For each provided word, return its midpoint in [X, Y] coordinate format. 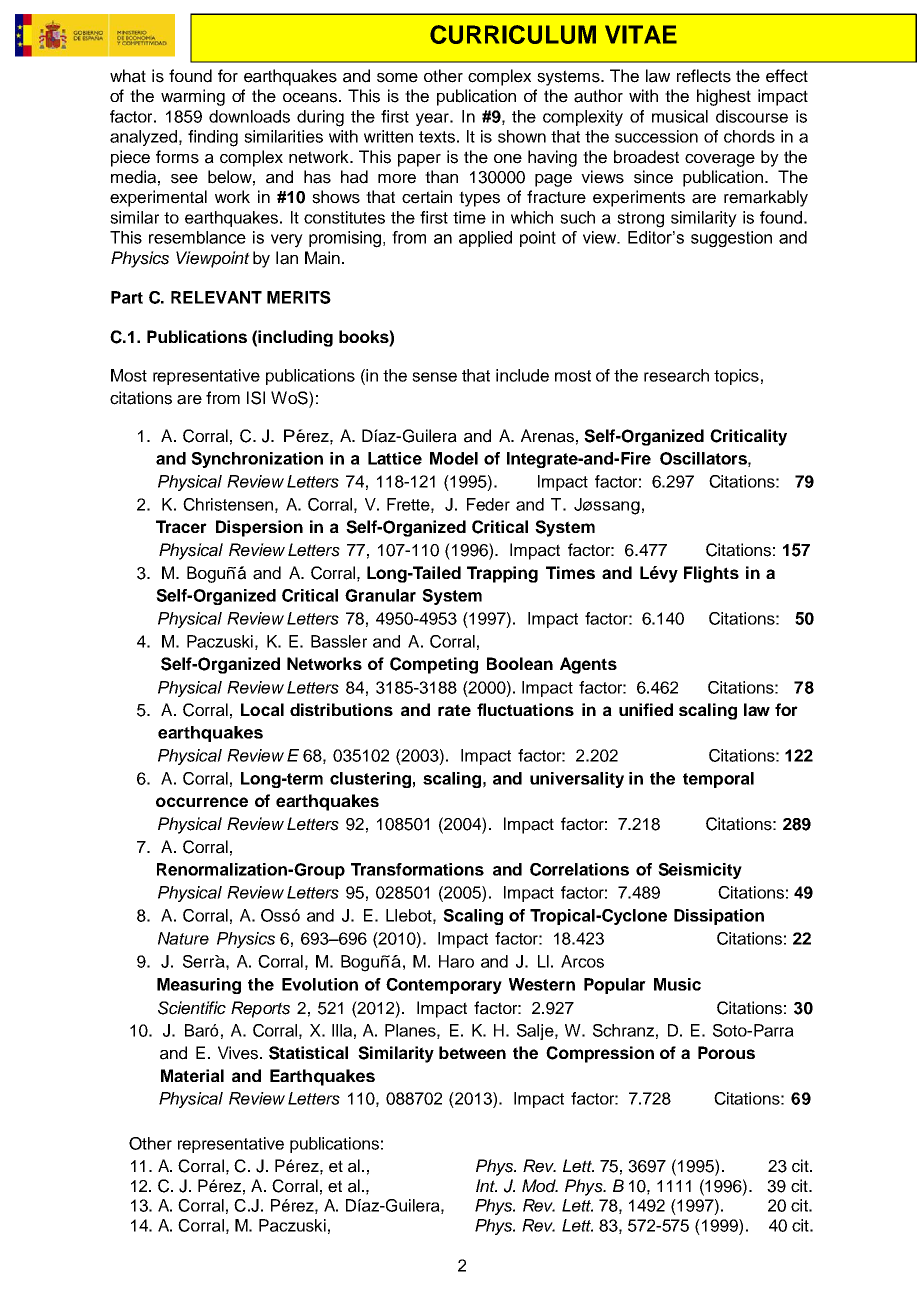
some [397, 78]
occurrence [202, 802]
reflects [704, 76]
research [676, 375]
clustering [370, 780]
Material [192, 1075]
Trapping [502, 574]
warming [193, 97]
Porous [726, 1052]
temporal [718, 780]
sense [434, 377]
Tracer [181, 526]
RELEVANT [216, 297]
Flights [711, 574]
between [472, 1052]
